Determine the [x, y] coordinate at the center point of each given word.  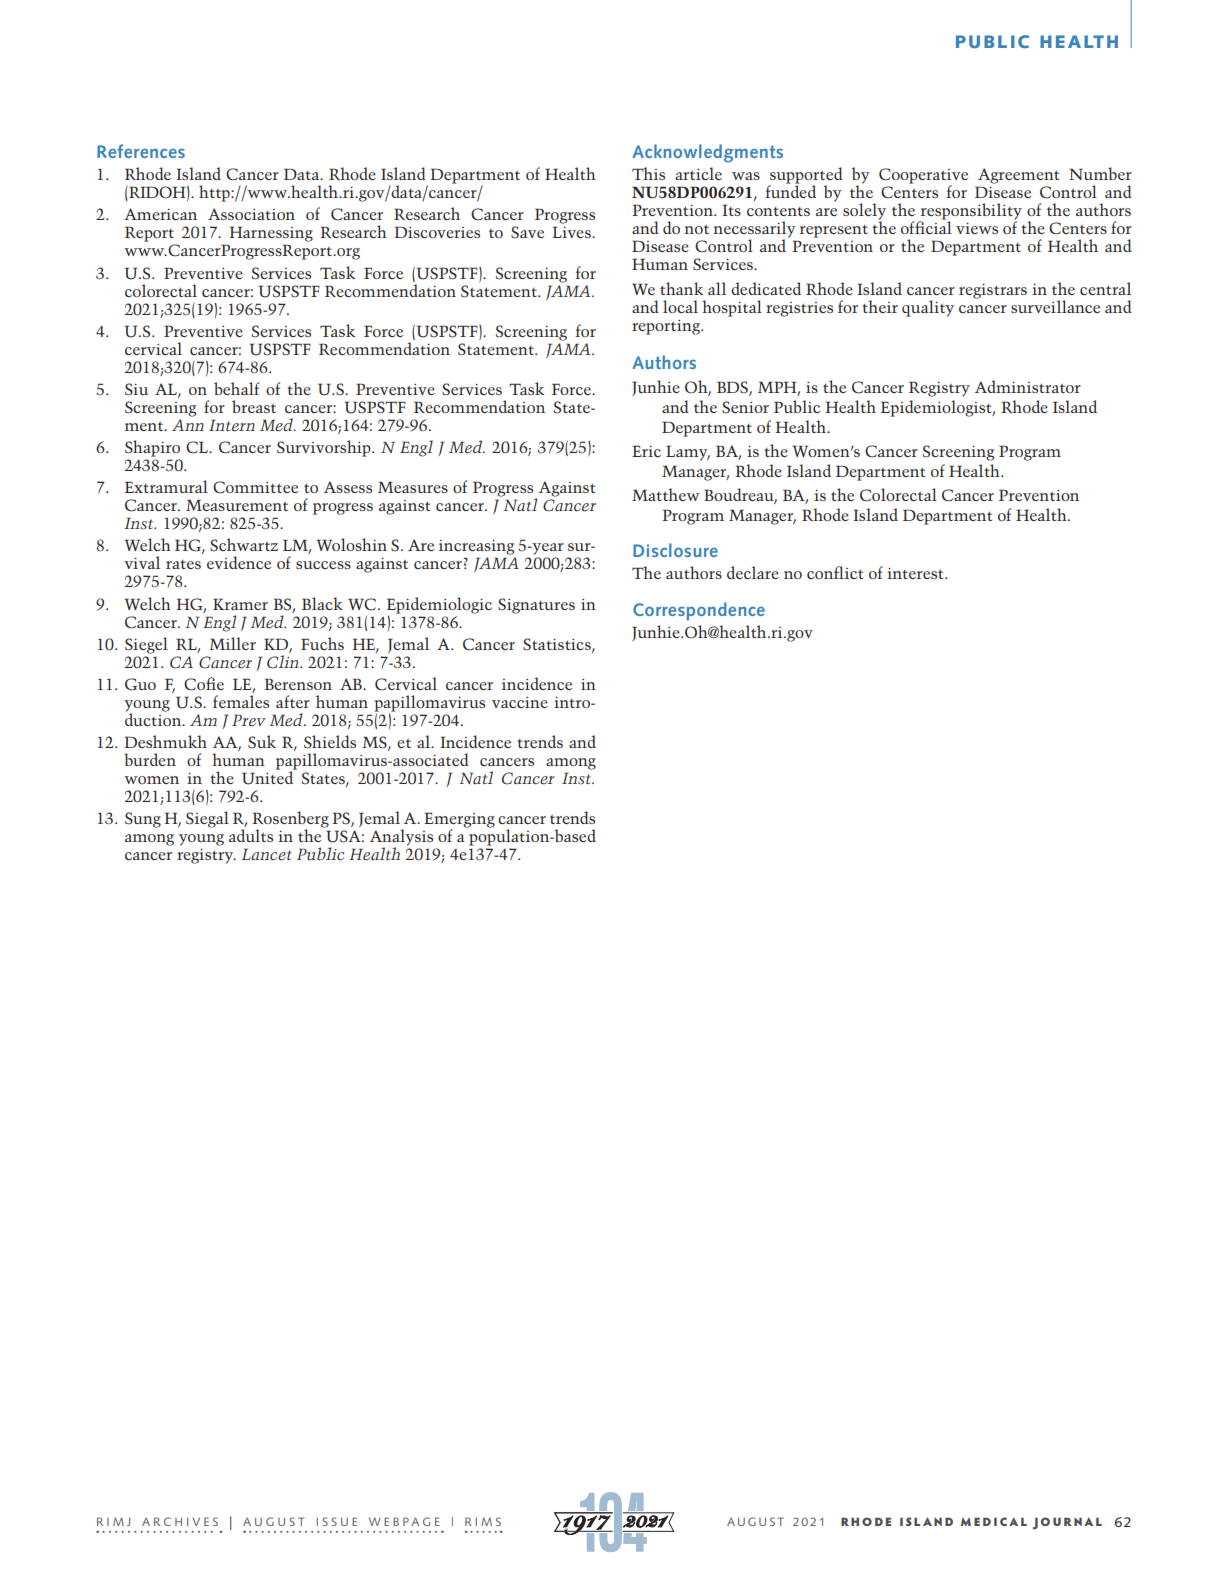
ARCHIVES [180, 1521]
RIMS [483, 1521]
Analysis [401, 838]
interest [916, 573]
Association [251, 214]
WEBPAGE [404, 1521]
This [648, 173]
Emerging [459, 821]
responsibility [970, 212]
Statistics [558, 645]
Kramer [240, 604]
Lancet [267, 854]
